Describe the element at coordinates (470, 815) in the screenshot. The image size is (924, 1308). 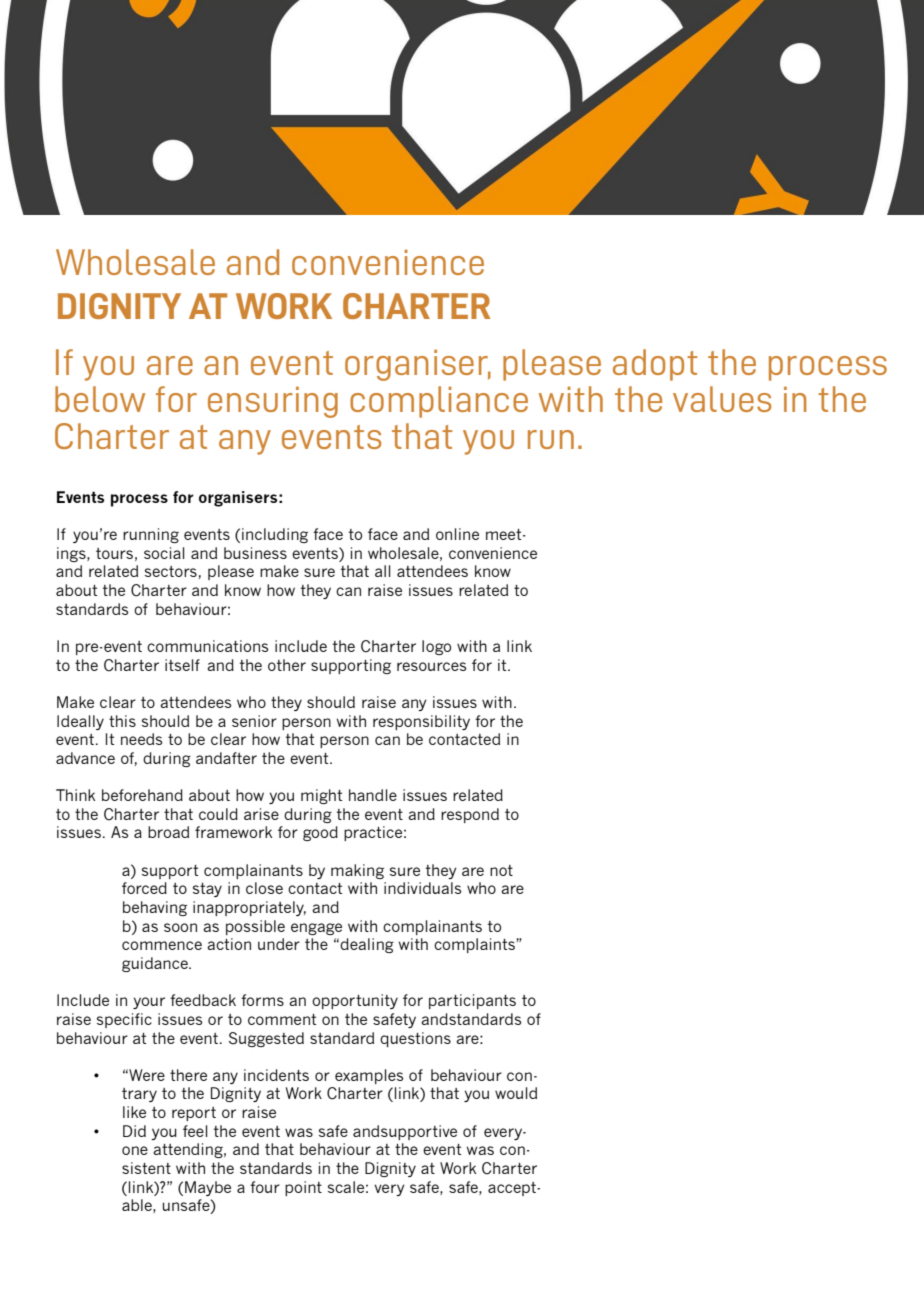
I see `respond` at that location.
